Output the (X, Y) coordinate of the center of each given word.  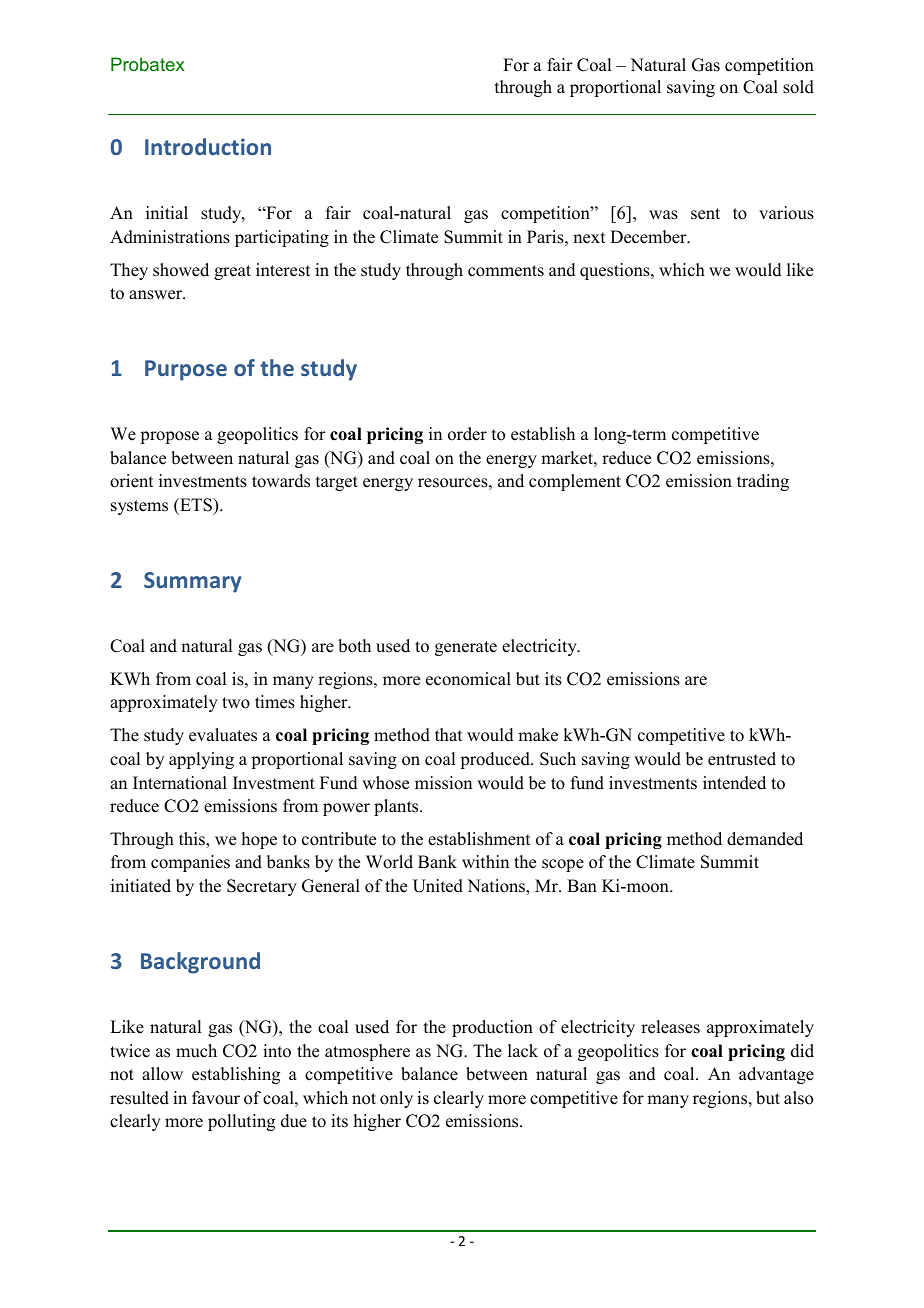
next (589, 238)
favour (216, 1098)
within (485, 861)
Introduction (208, 146)
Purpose (186, 370)
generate (466, 648)
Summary (193, 582)
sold (798, 87)
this (193, 839)
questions (616, 271)
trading (763, 482)
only (396, 1099)
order (467, 434)
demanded (765, 839)
